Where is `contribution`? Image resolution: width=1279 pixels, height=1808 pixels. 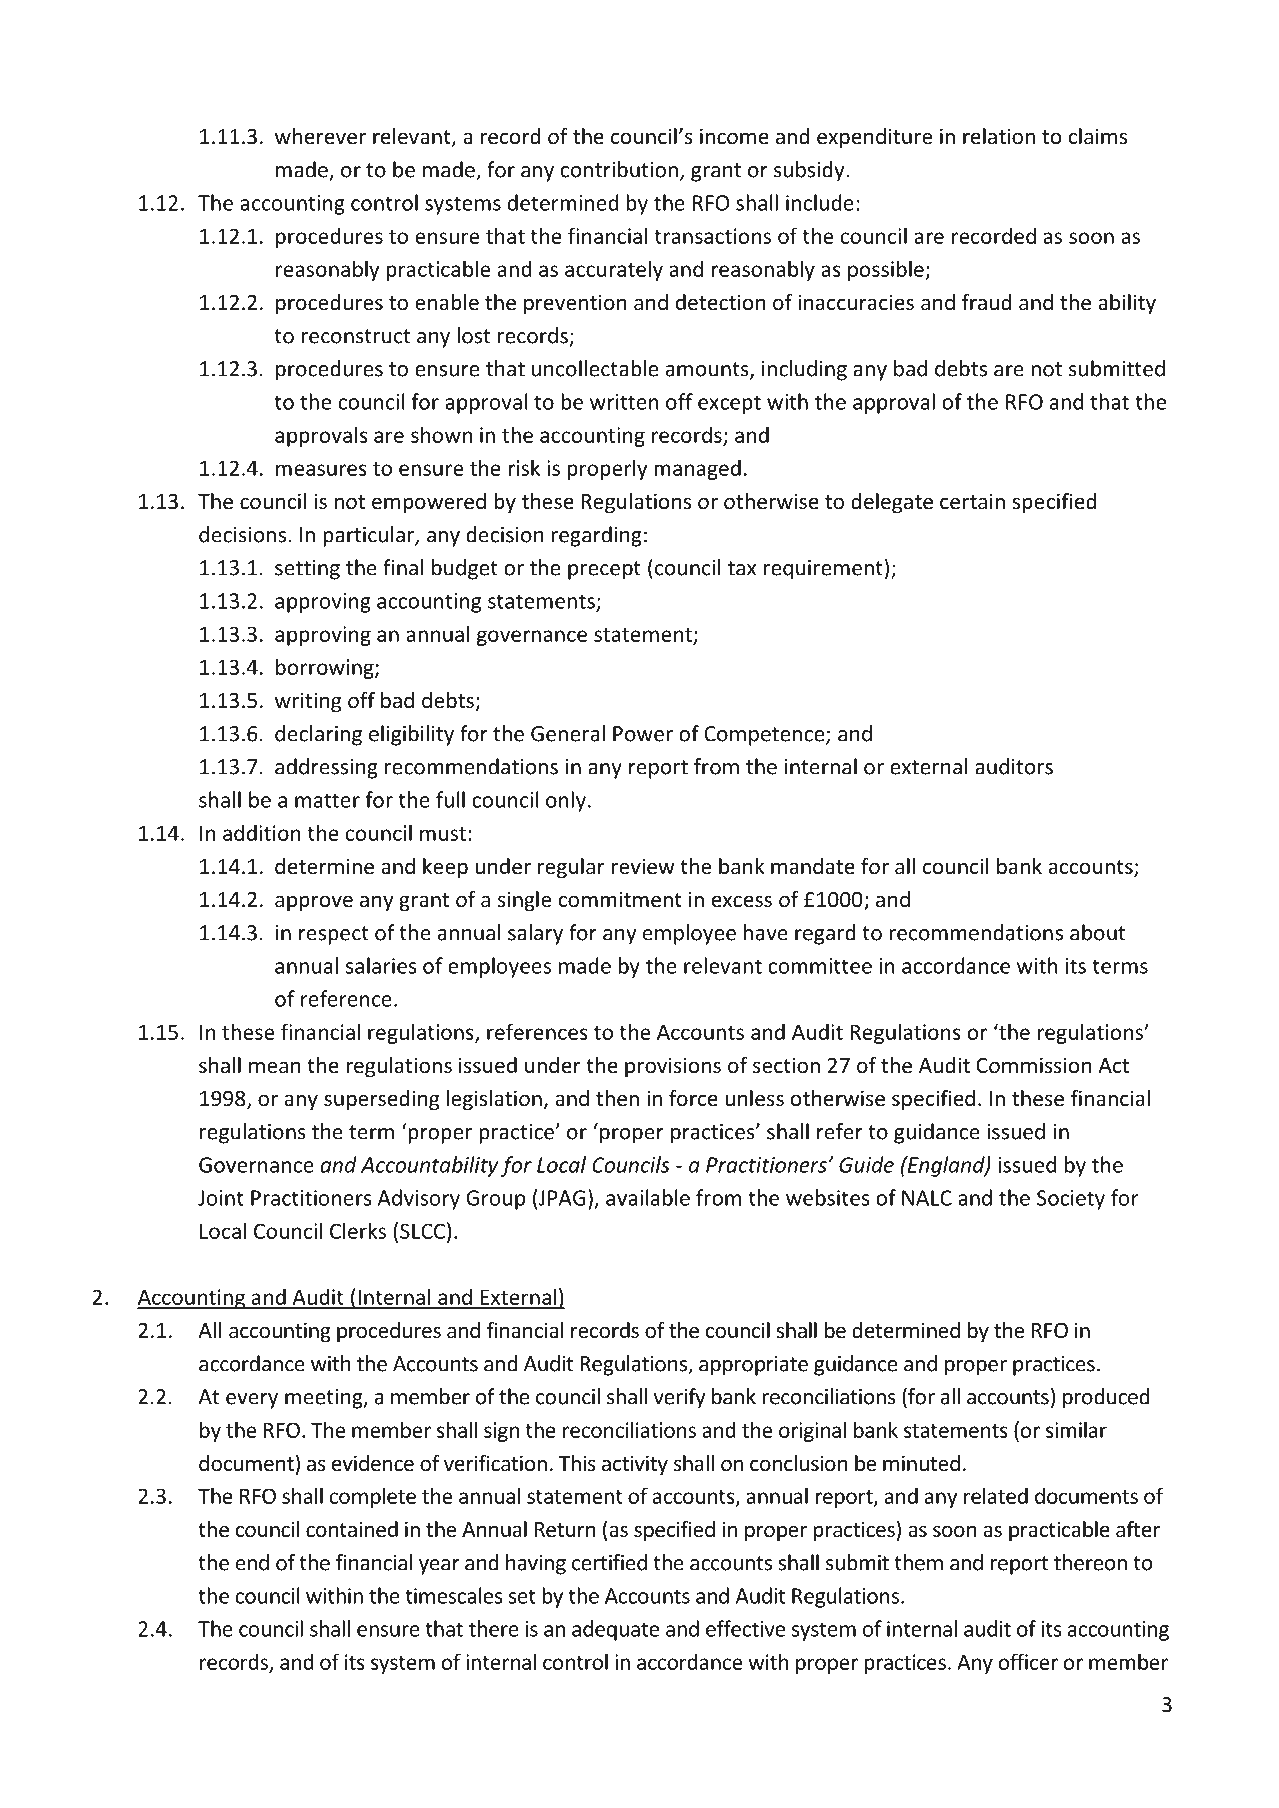
contribution is located at coordinates (619, 169).
